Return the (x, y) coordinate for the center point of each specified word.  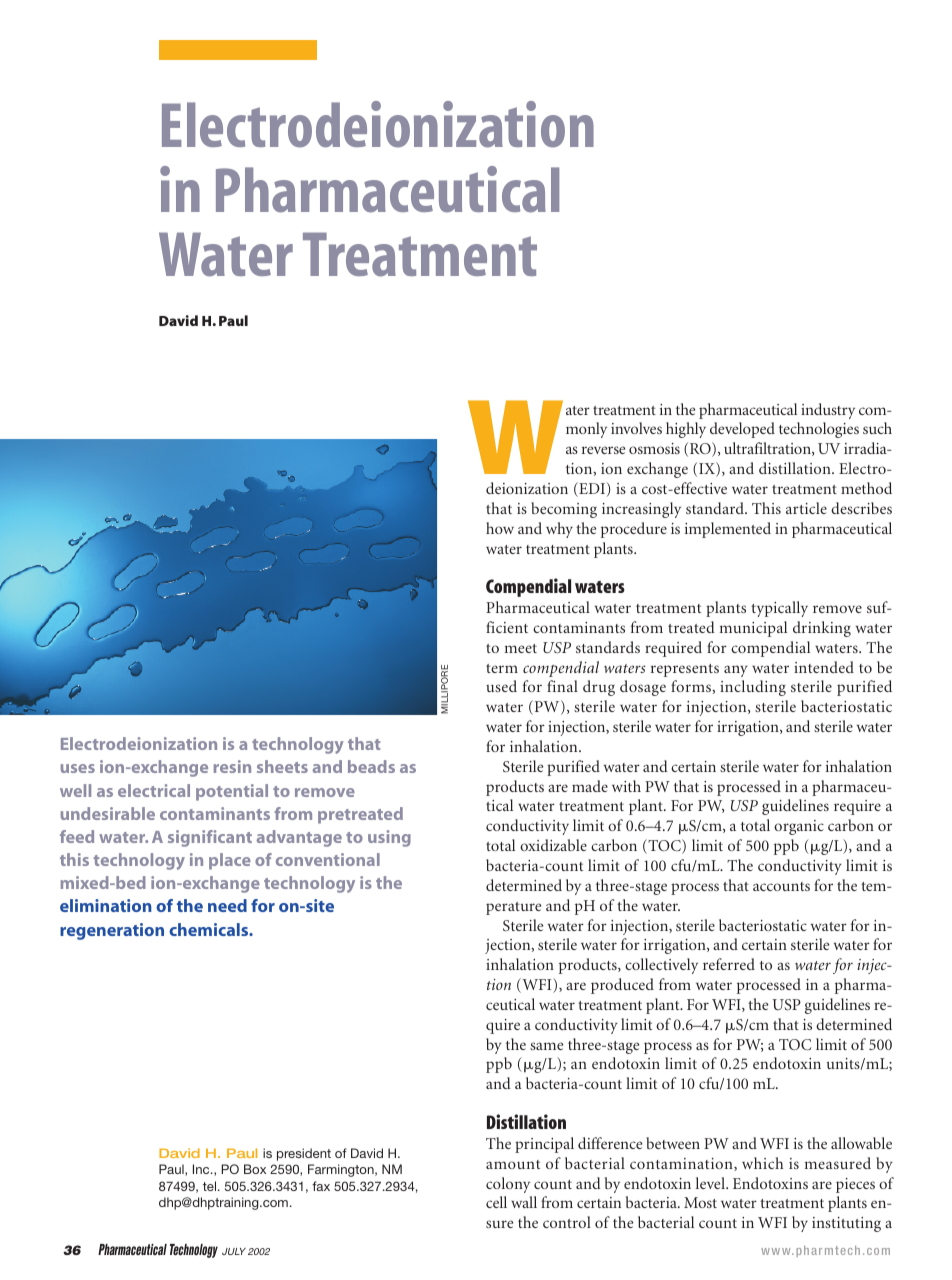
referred (729, 964)
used (501, 686)
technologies (819, 430)
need (227, 905)
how (500, 528)
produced (622, 986)
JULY (234, 1251)
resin (232, 766)
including (753, 688)
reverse (603, 450)
